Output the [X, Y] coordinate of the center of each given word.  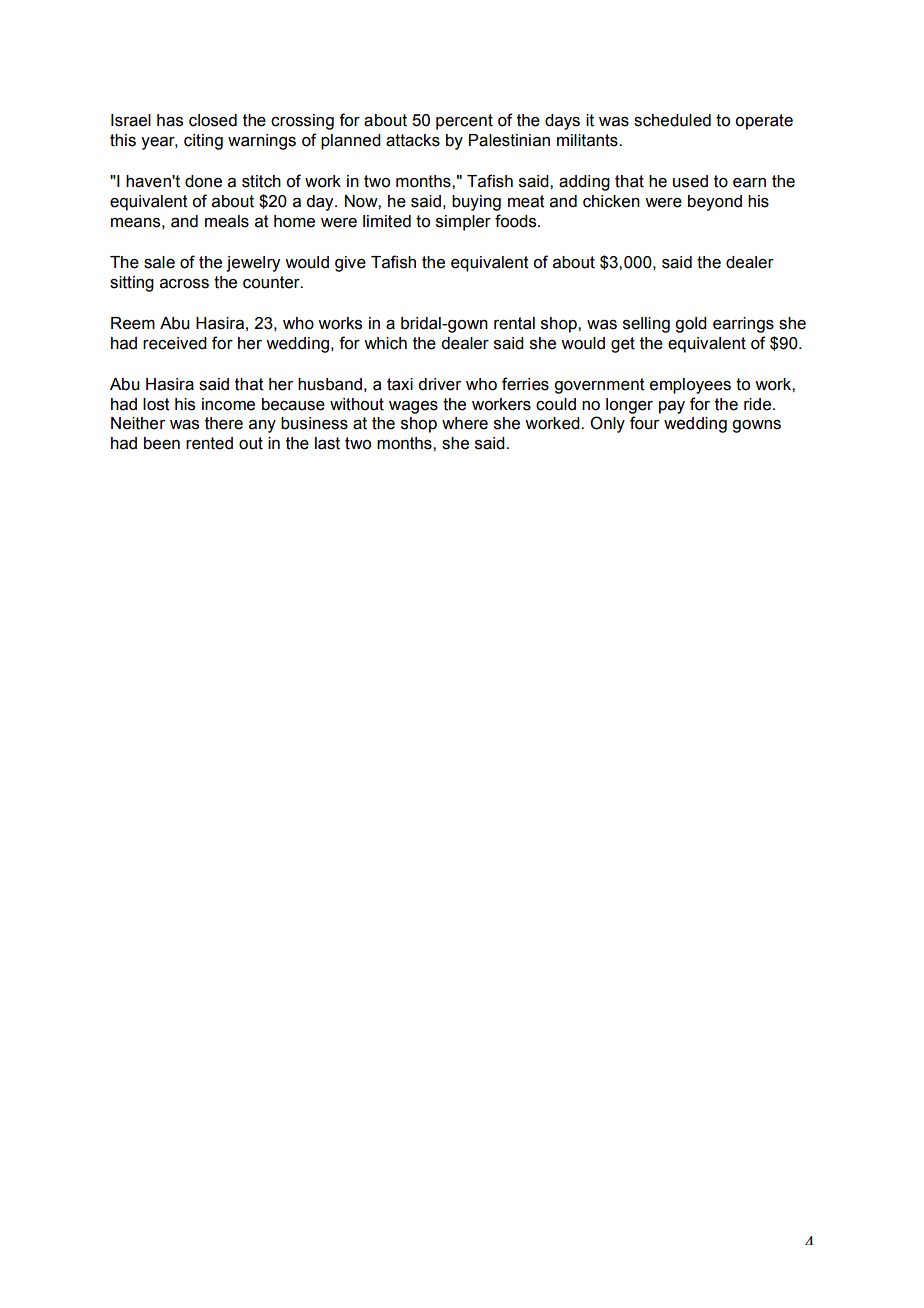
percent [464, 122]
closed [213, 120]
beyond [715, 203]
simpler [463, 223]
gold [691, 325]
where [465, 423]
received [175, 343]
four [644, 423]
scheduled [672, 120]
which [385, 343]
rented [209, 443]
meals [227, 221]
